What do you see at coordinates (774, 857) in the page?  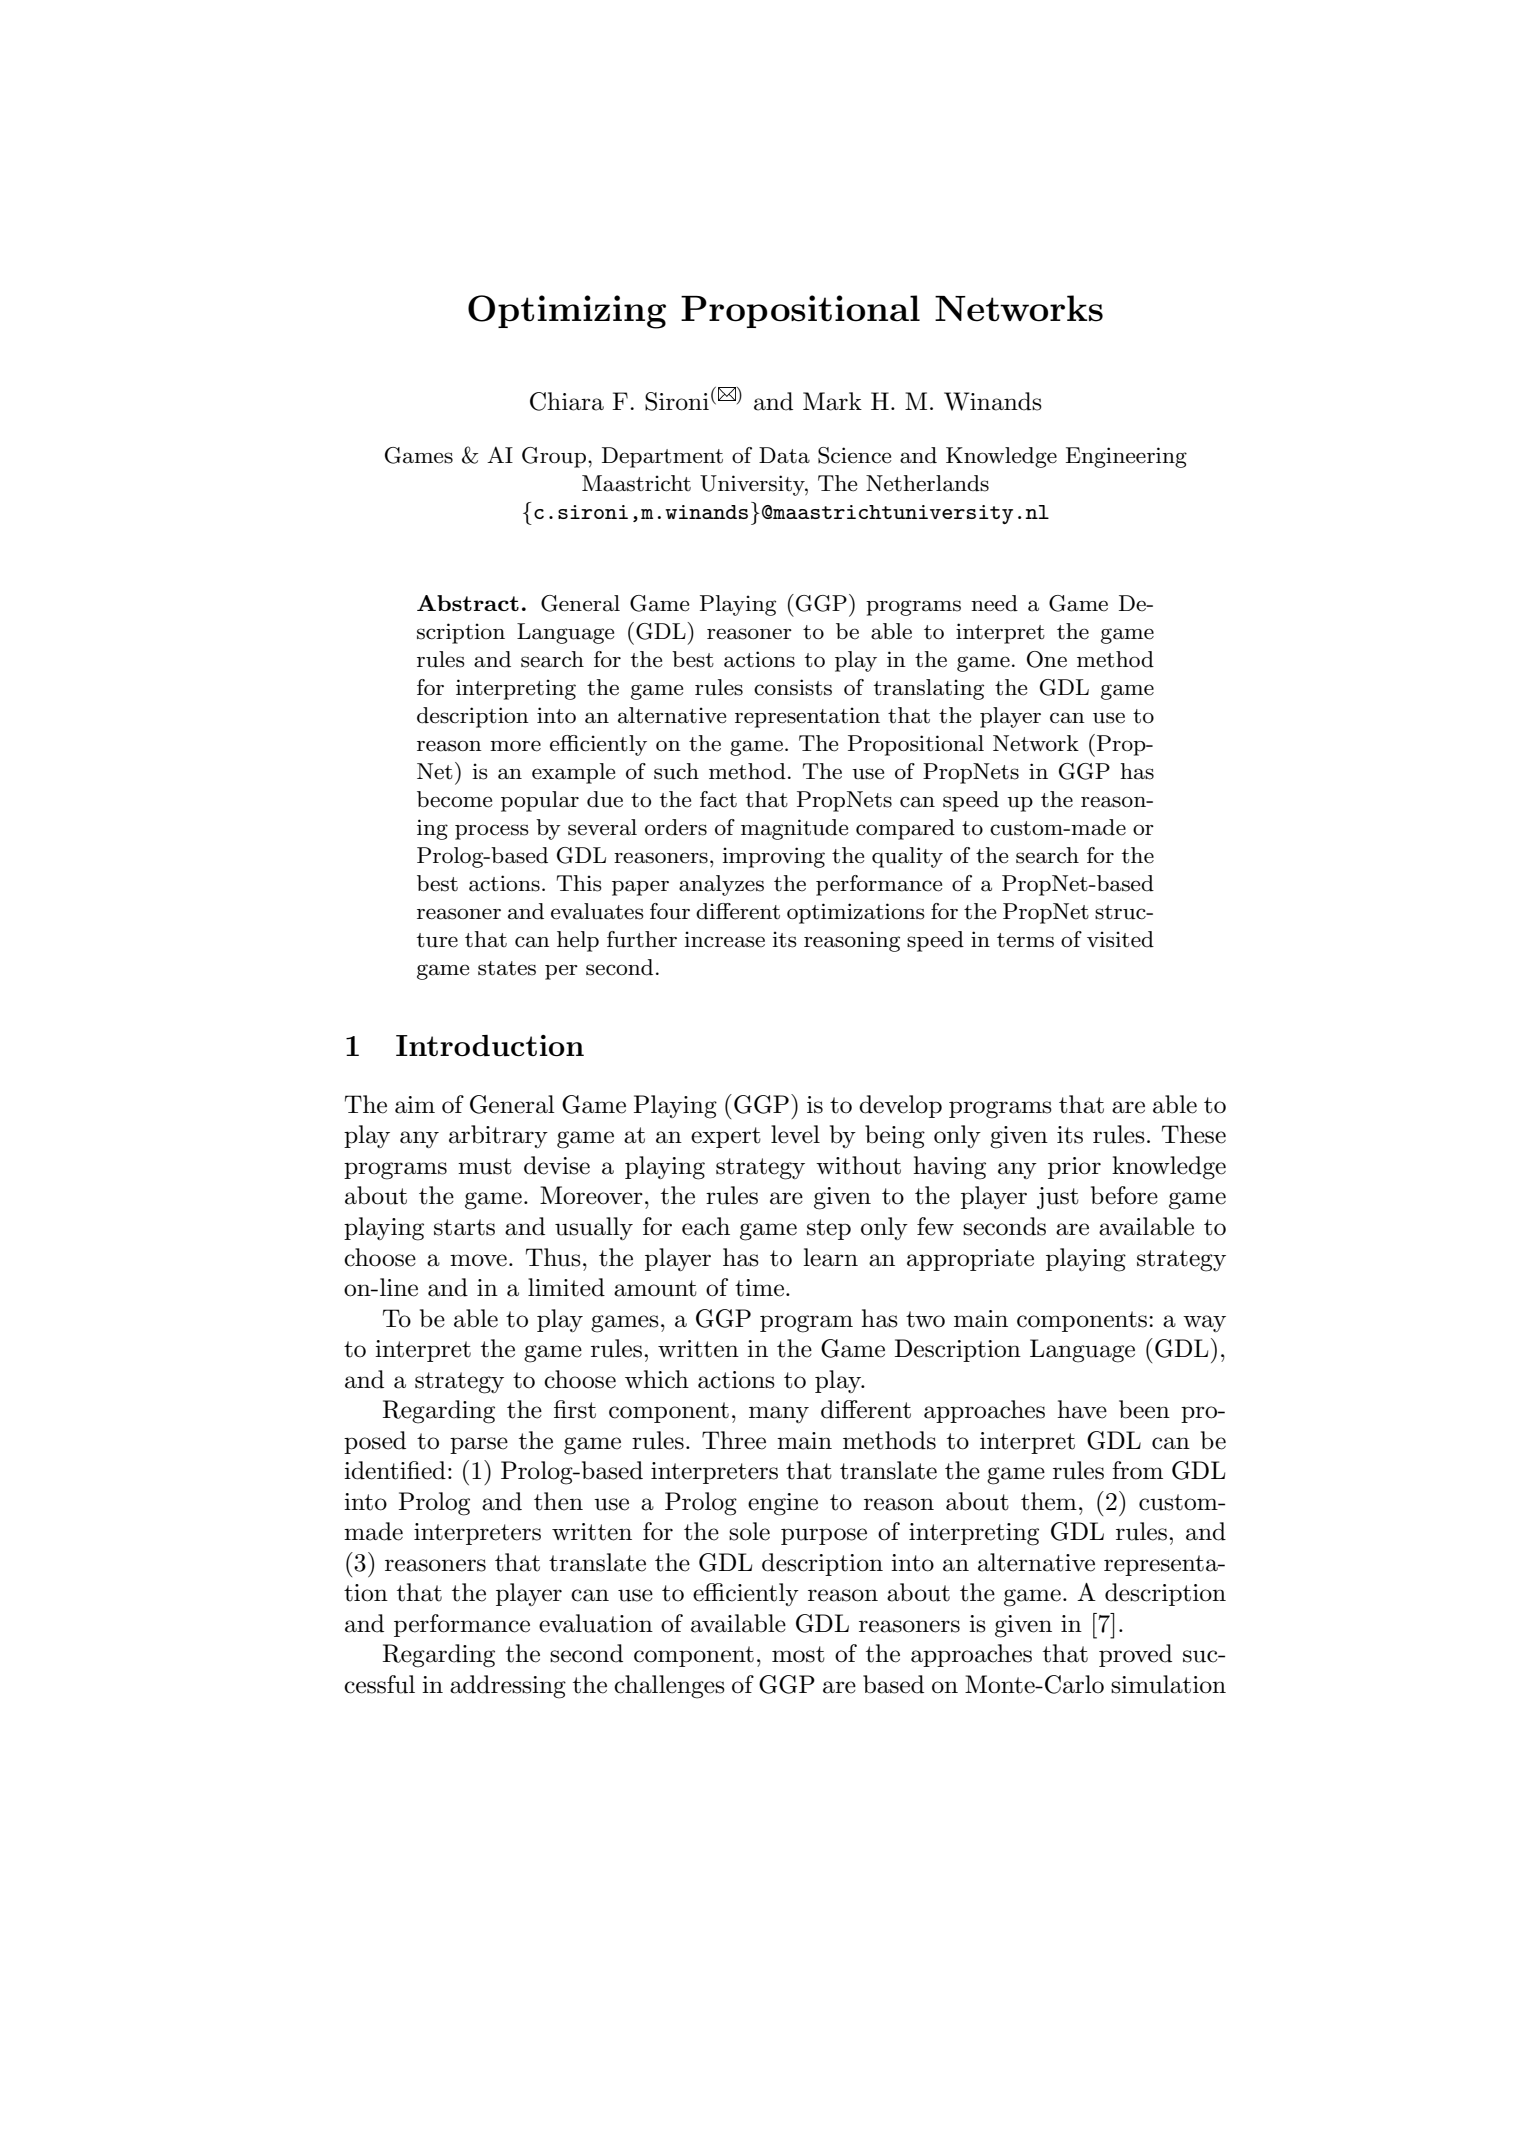 I see `improving` at bounding box center [774, 857].
